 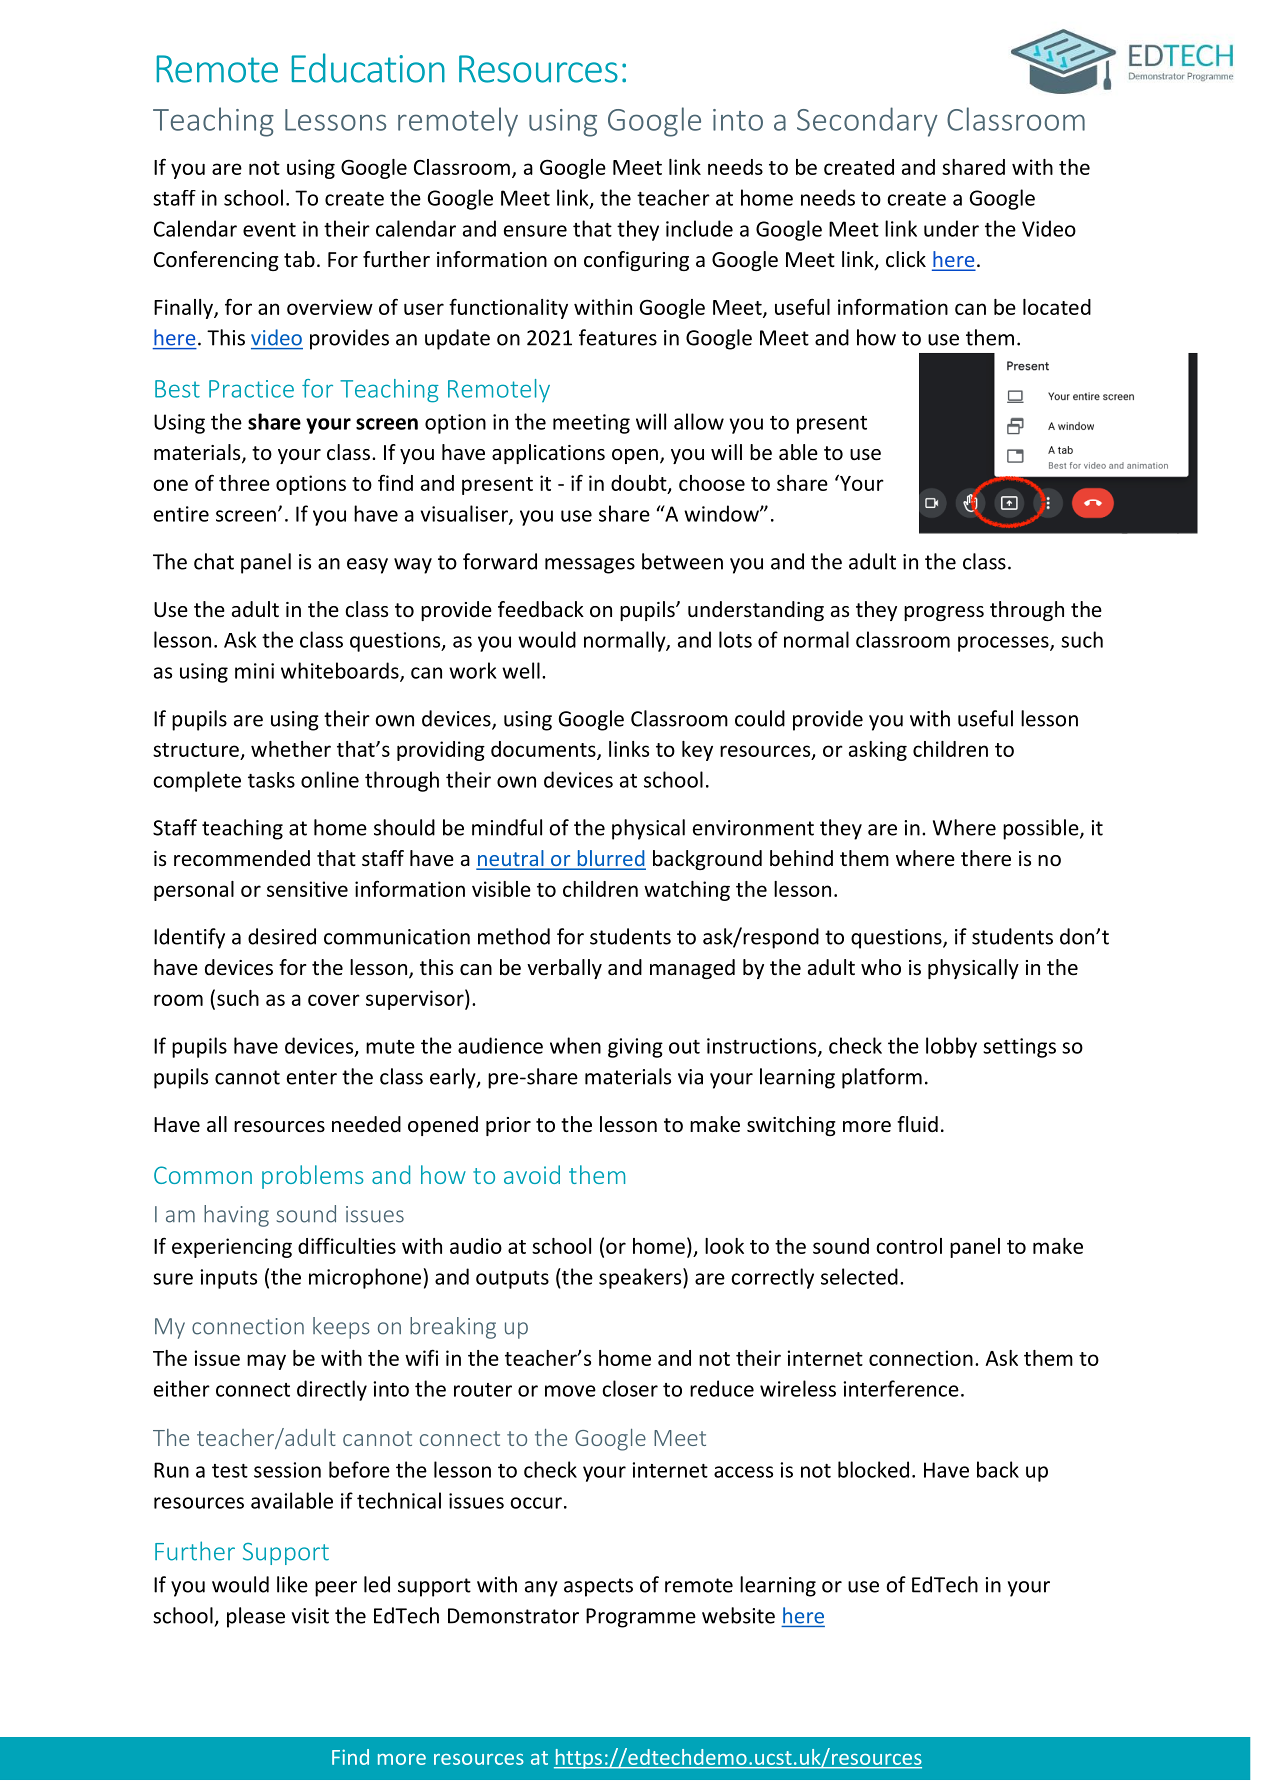 I want to click on three, so click(x=244, y=483).
